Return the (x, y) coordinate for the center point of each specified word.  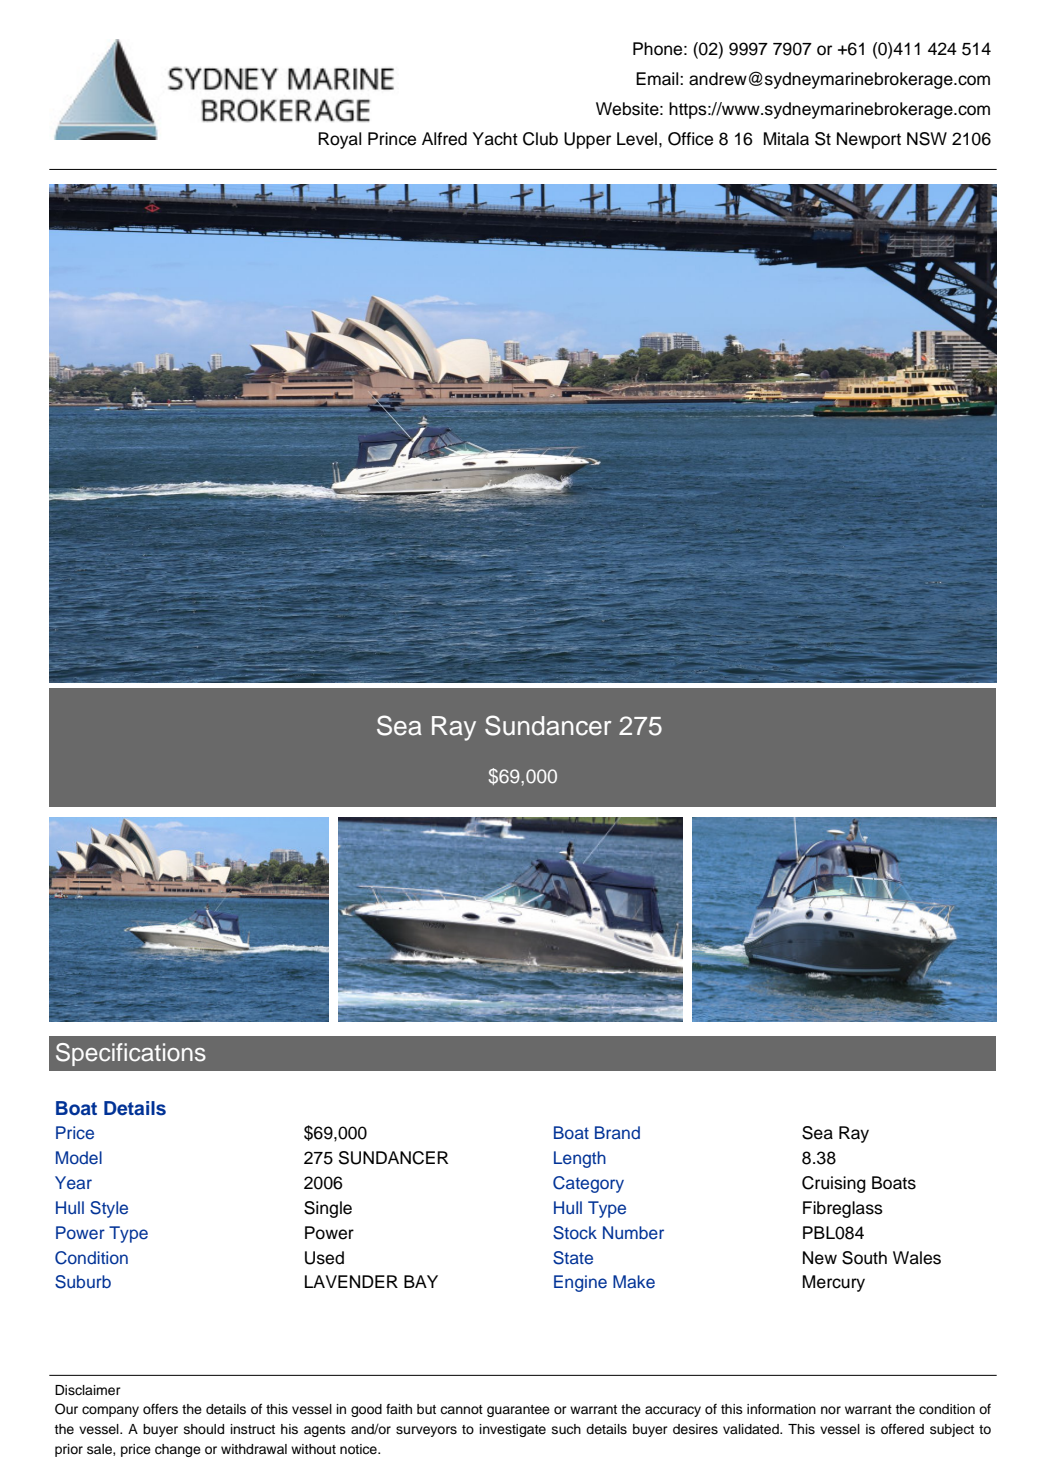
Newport (869, 140)
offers (160, 1409)
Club (540, 139)
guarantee (518, 1411)
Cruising (834, 1184)
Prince (392, 139)
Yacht (495, 139)
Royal (339, 140)
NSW (927, 139)
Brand (617, 1132)
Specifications (131, 1054)
